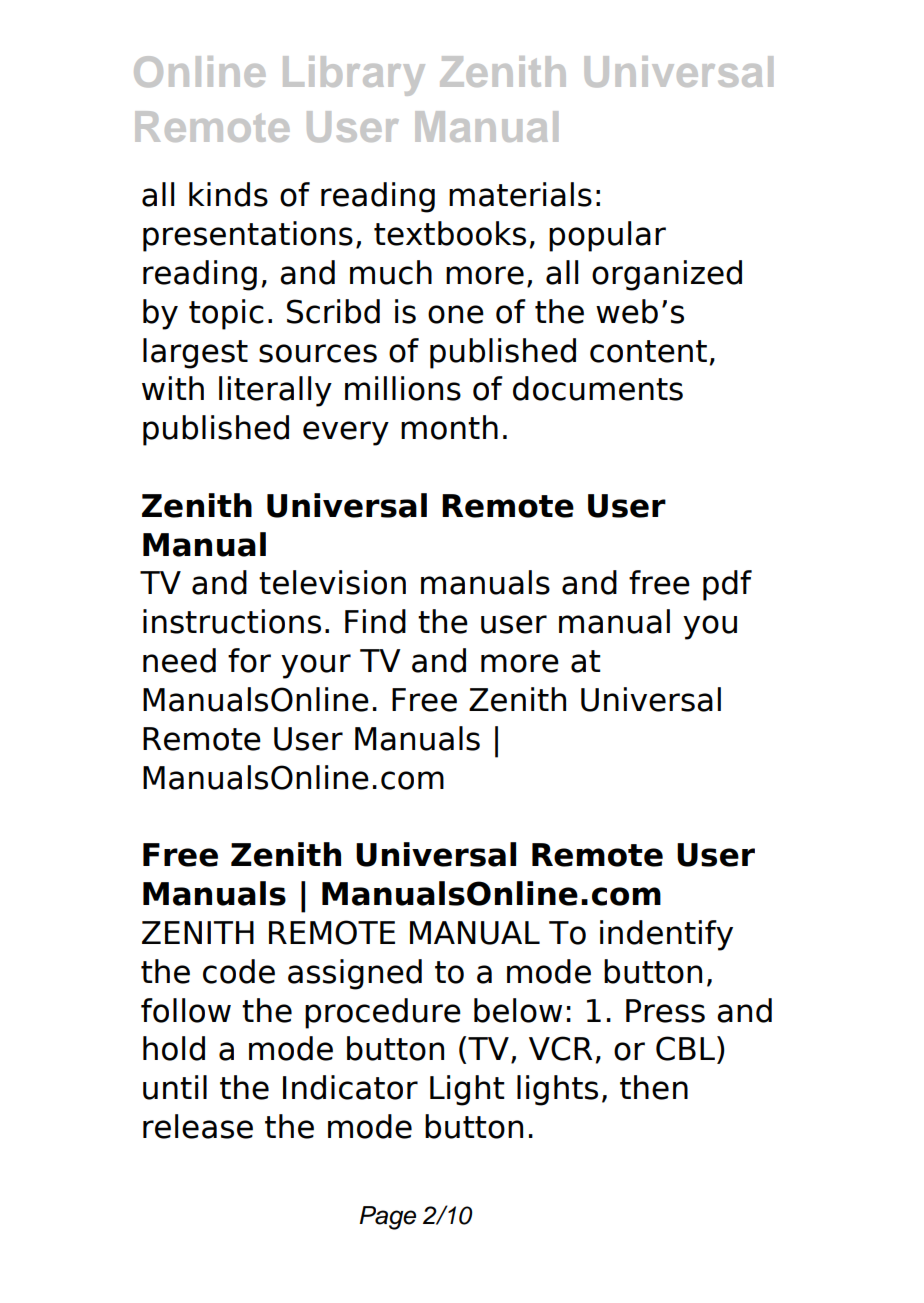  Describe the element at coordinates (607, 236) in the screenshot. I see `popular` at that location.
